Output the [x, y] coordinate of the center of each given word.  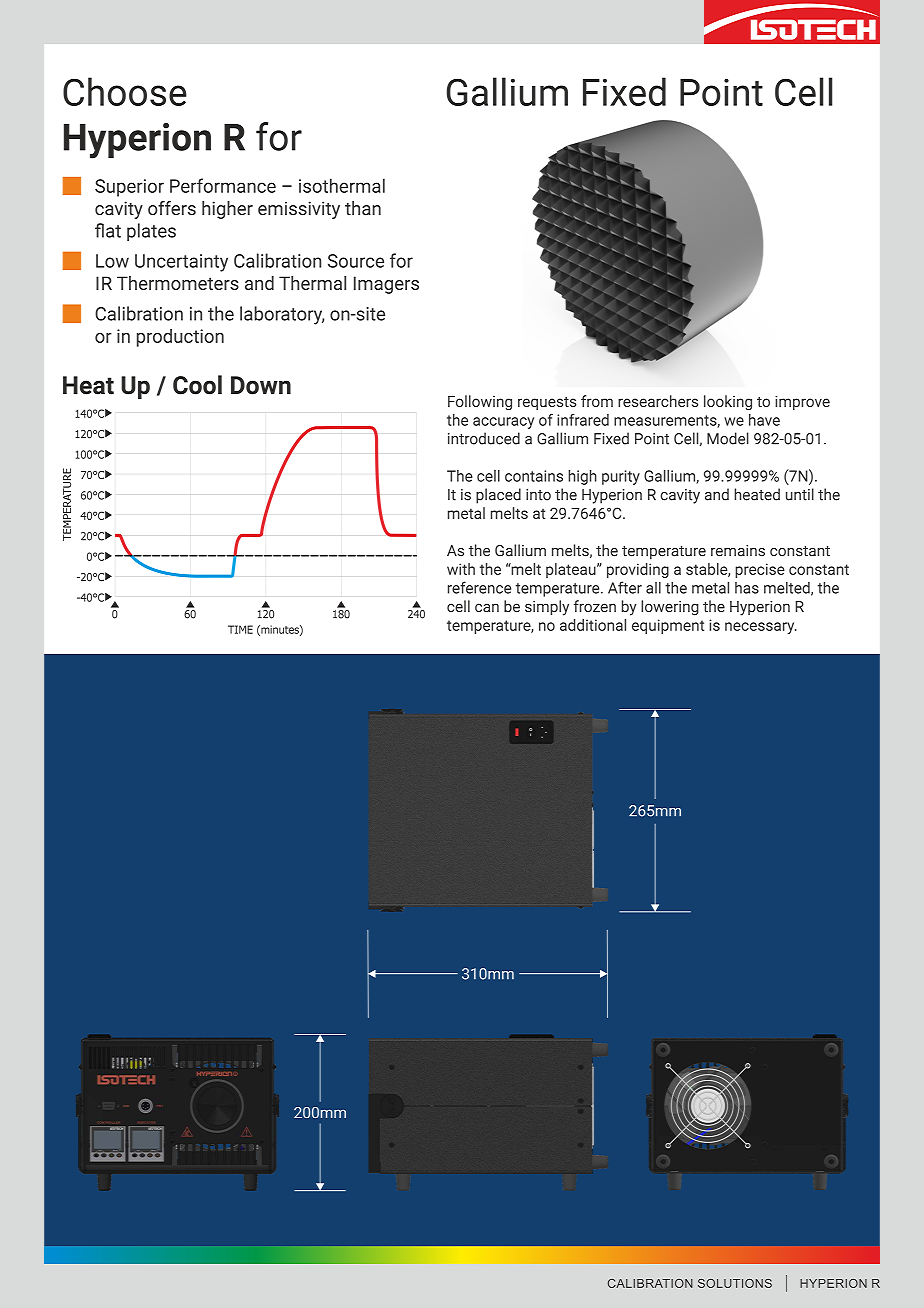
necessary [761, 628]
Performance [223, 185]
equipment [668, 626]
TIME [240, 629]
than [363, 208]
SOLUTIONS [735, 1283]
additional [593, 625]
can [487, 607]
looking [728, 402]
